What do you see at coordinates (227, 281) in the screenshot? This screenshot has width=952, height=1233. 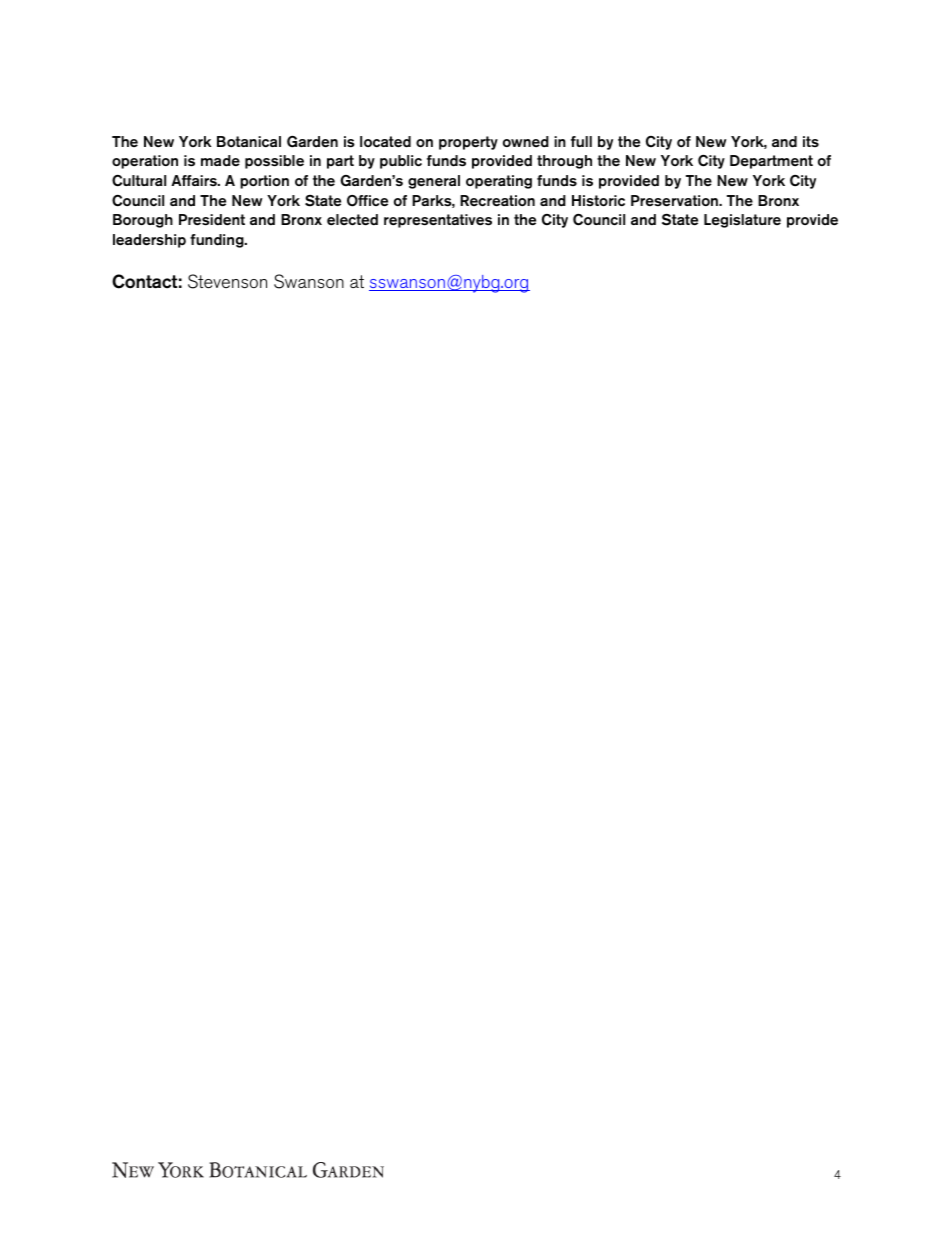 I see `Stevenson` at bounding box center [227, 281].
